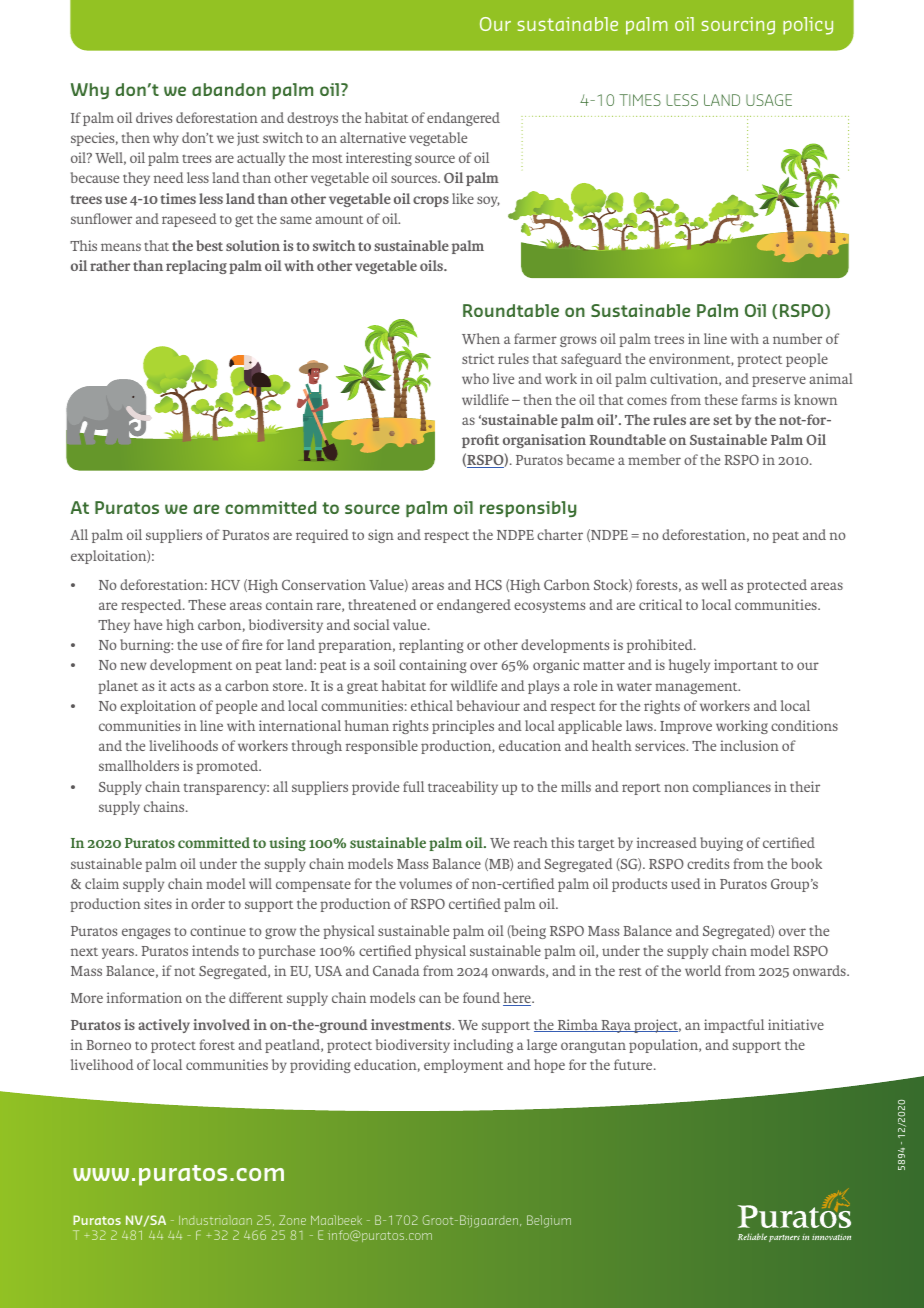  Describe the element at coordinates (292, 1220) in the page. I see `Zone` at that location.
